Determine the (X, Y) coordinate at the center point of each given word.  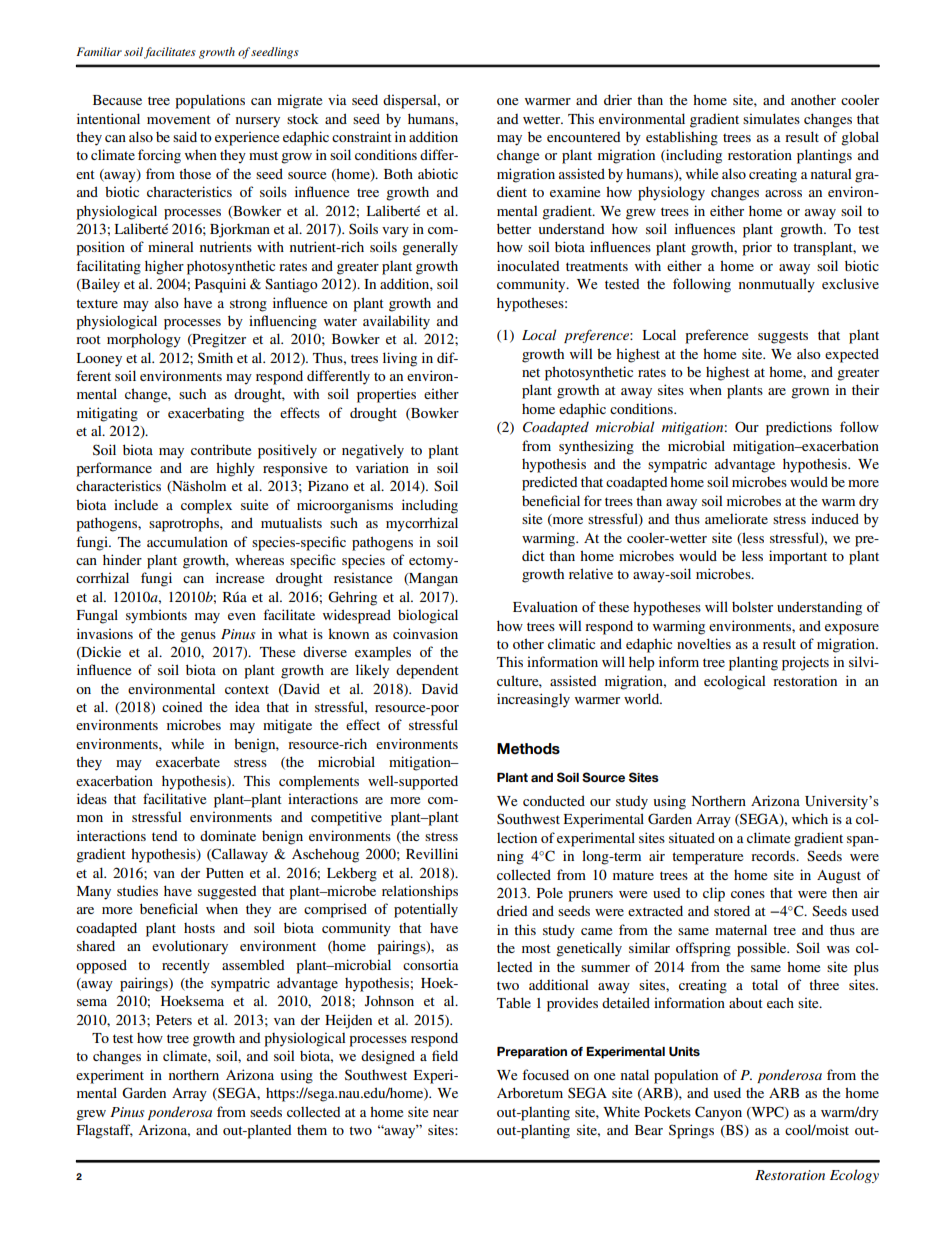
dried (512, 910)
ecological (734, 682)
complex (206, 506)
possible (763, 949)
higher (164, 267)
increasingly (533, 700)
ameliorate (736, 518)
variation (382, 467)
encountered (583, 137)
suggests (783, 337)
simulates (771, 118)
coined (182, 706)
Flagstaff (105, 1131)
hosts (199, 928)
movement (179, 119)
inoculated (528, 265)
